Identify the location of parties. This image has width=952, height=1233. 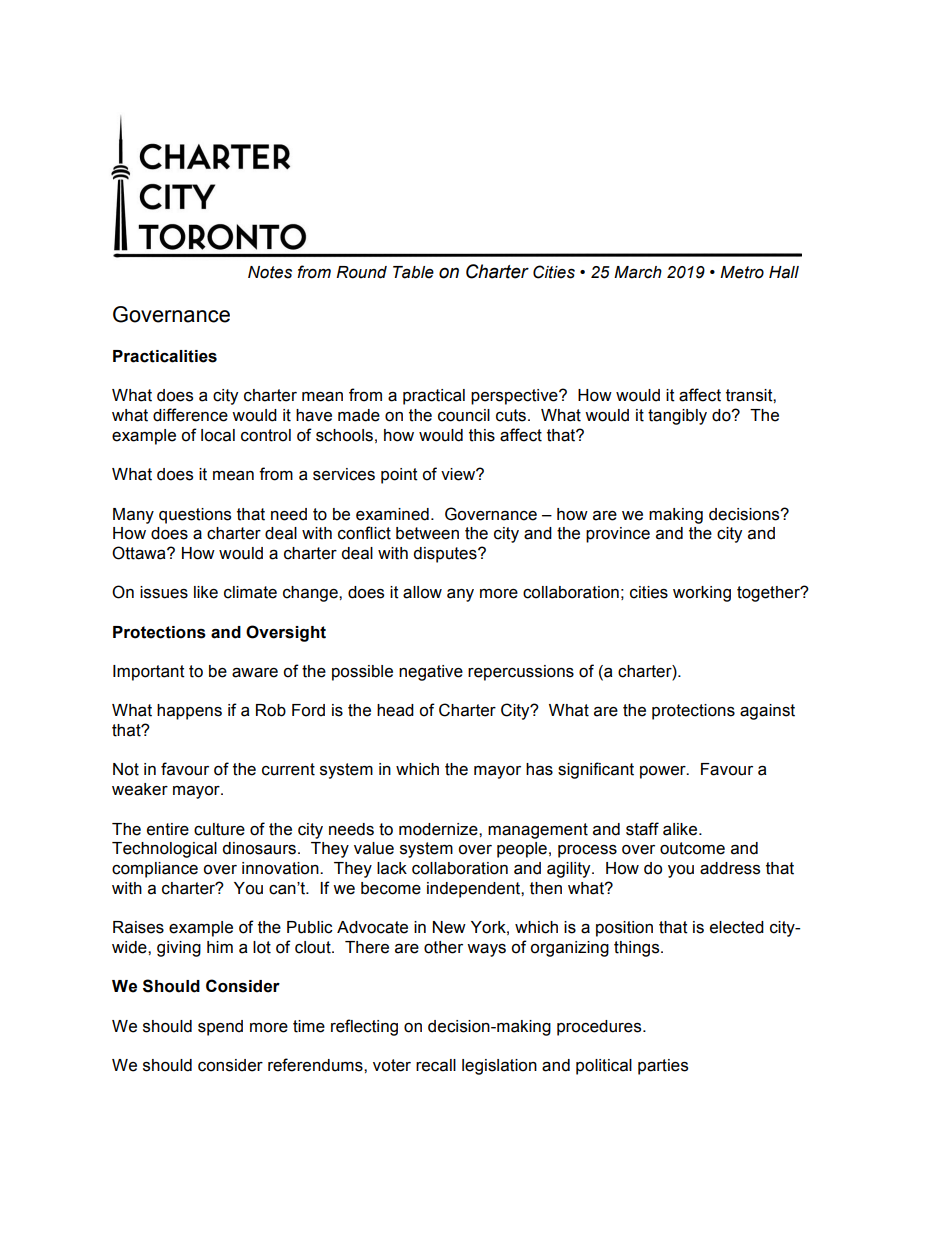
(663, 1067).
